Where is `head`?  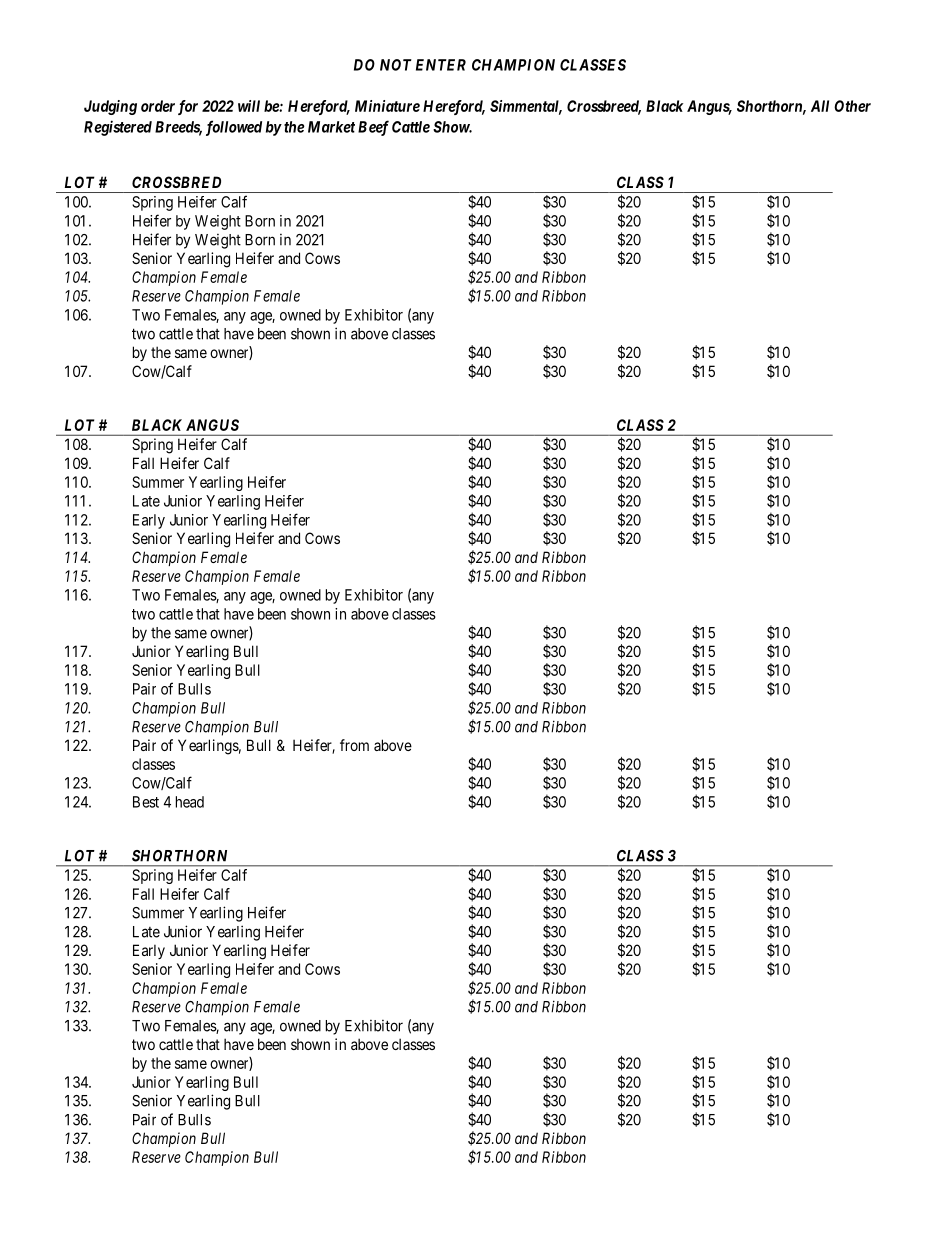
head is located at coordinates (190, 802).
